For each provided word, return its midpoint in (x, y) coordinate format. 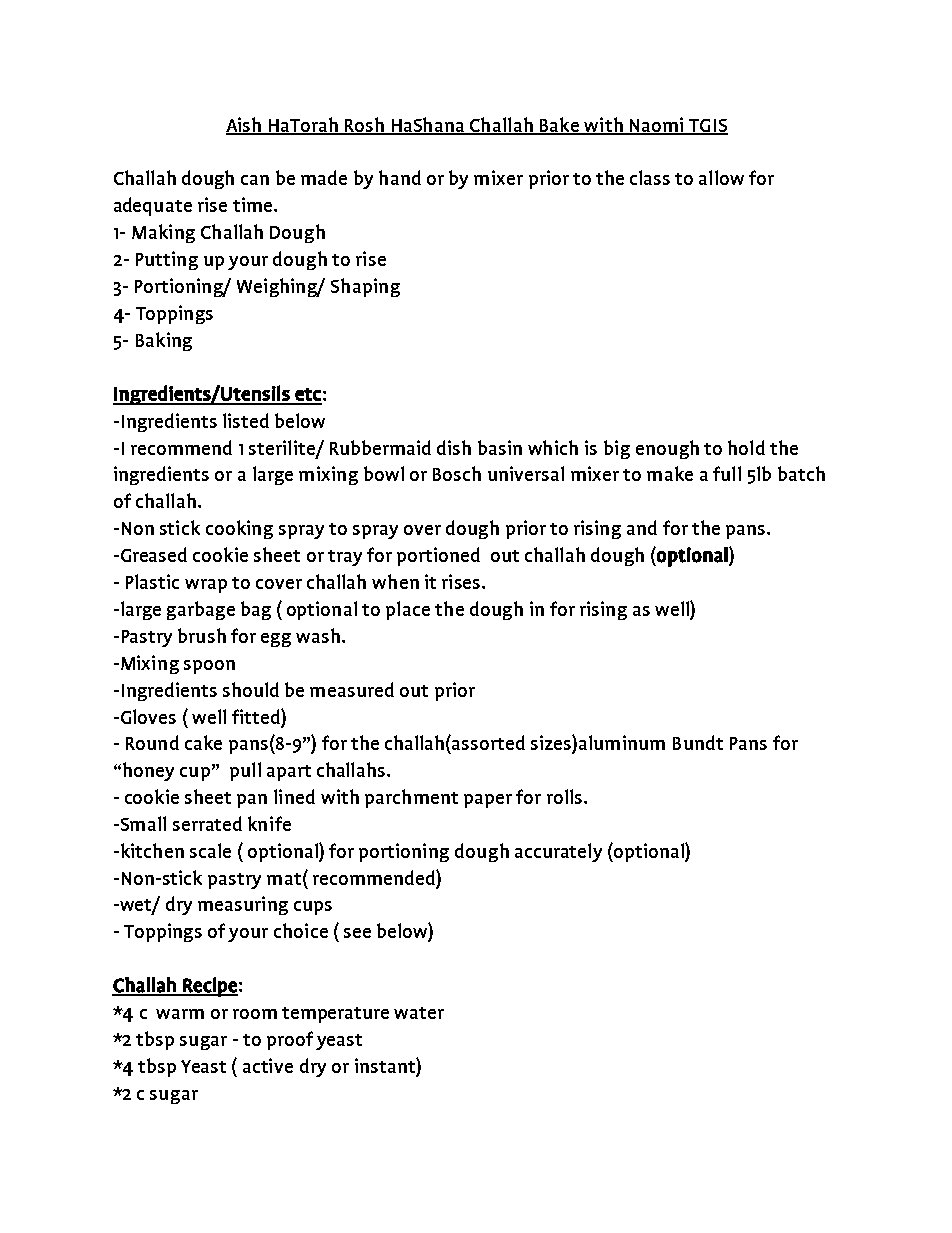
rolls (566, 796)
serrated (207, 823)
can (255, 180)
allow (721, 177)
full (727, 473)
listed (246, 420)
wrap (206, 586)
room (255, 1014)
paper (488, 801)
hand (400, 177)
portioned (438, 556)
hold (746, 447)
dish (454, 447)
